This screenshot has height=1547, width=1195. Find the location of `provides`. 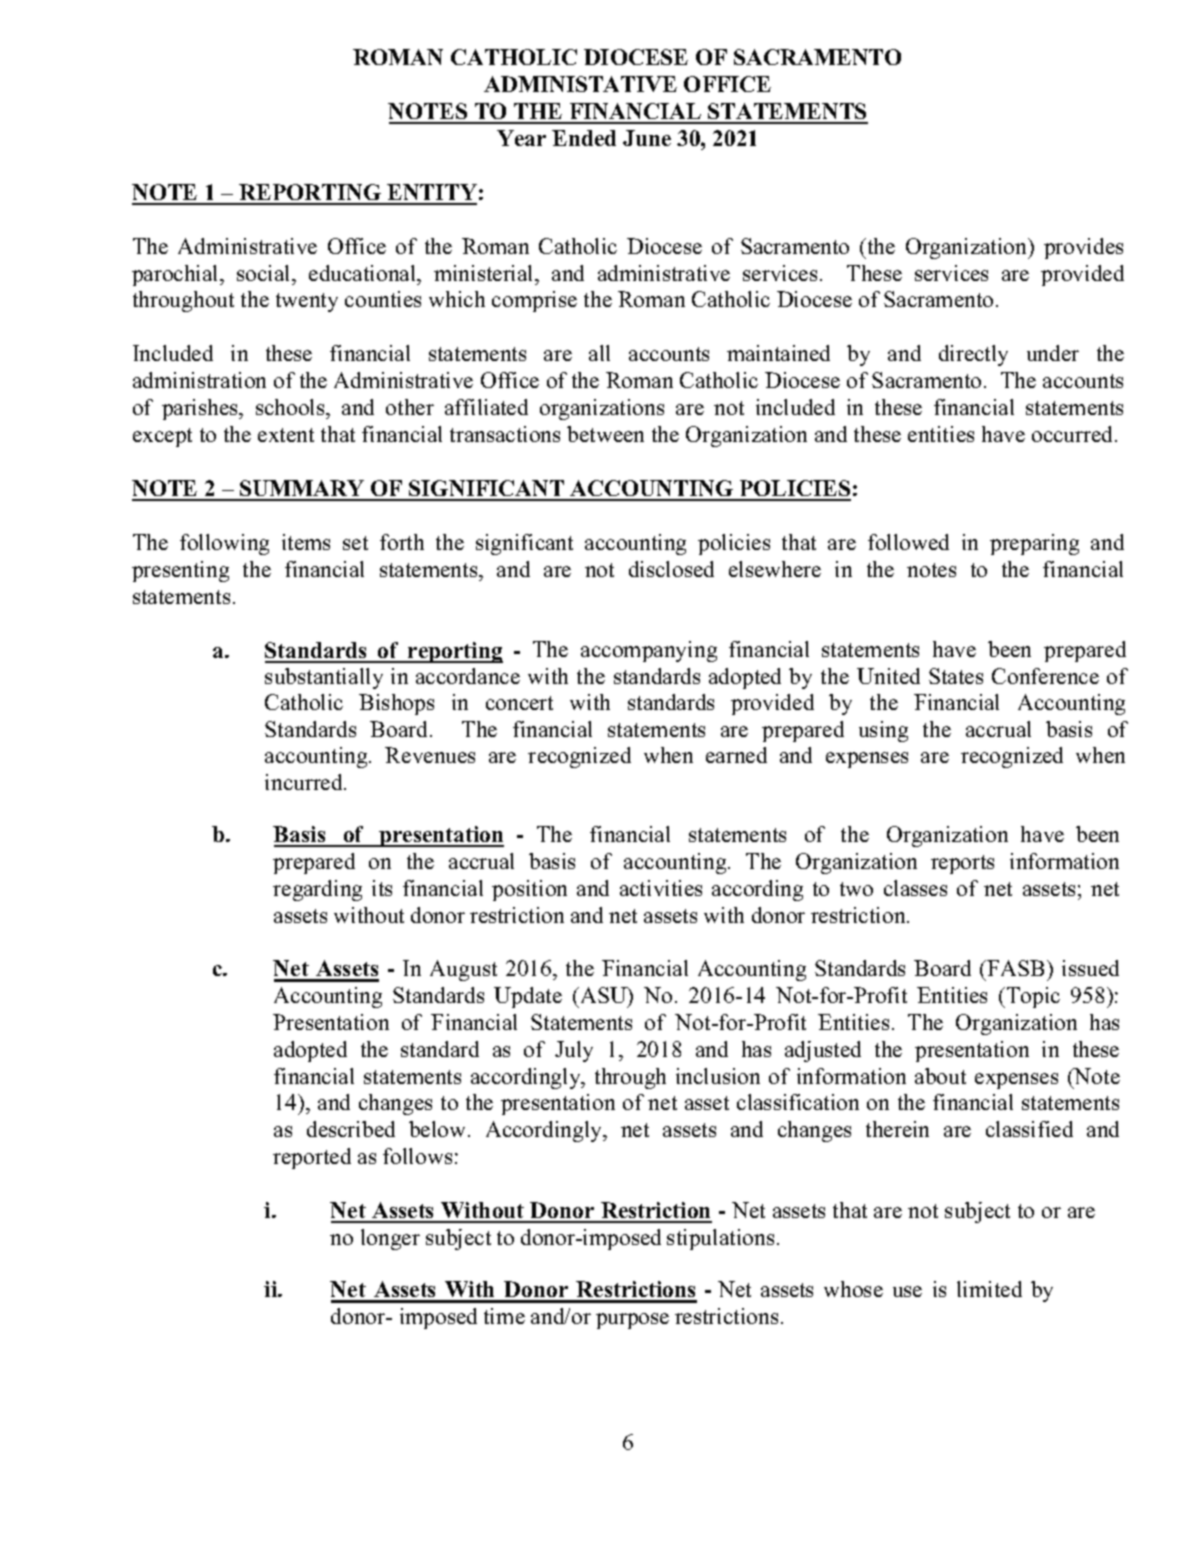

provides is located at coordinates (1083, 248).
